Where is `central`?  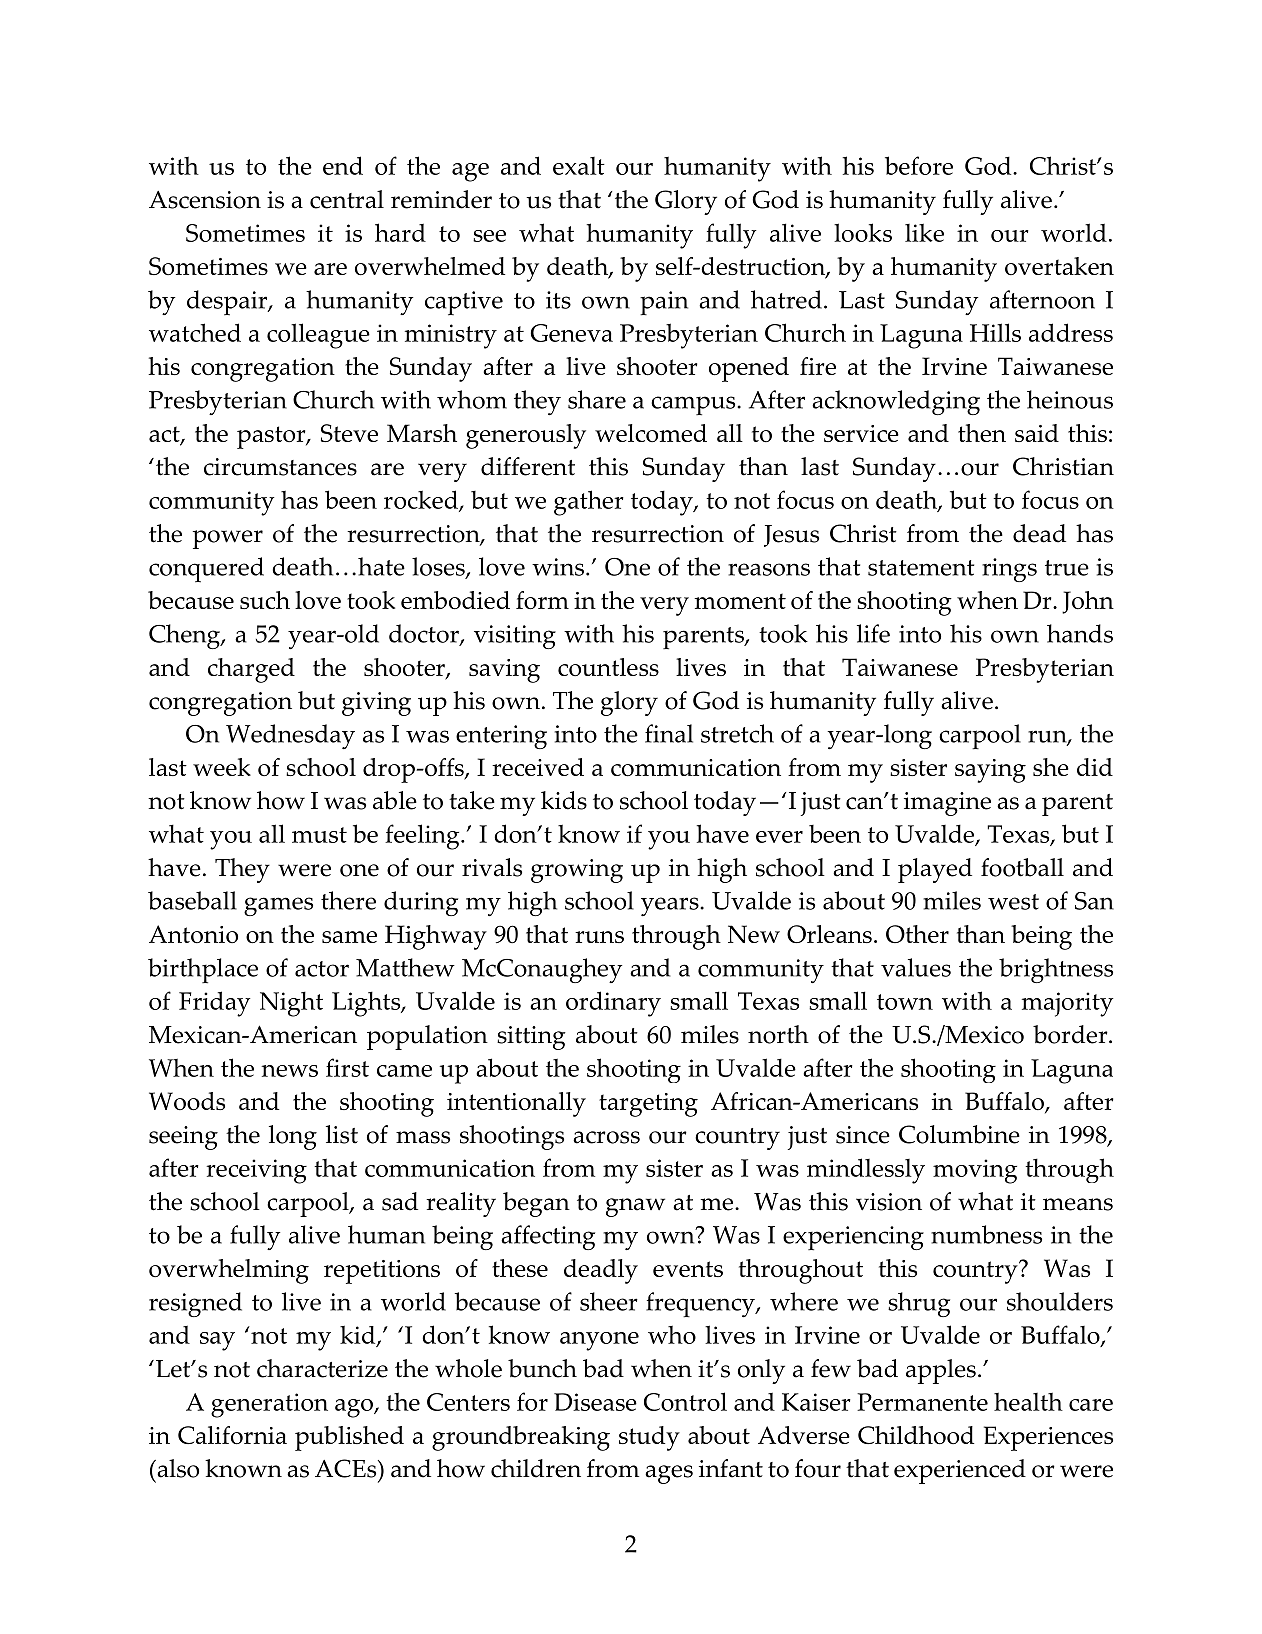 central is located at coordinates (347, 199).
